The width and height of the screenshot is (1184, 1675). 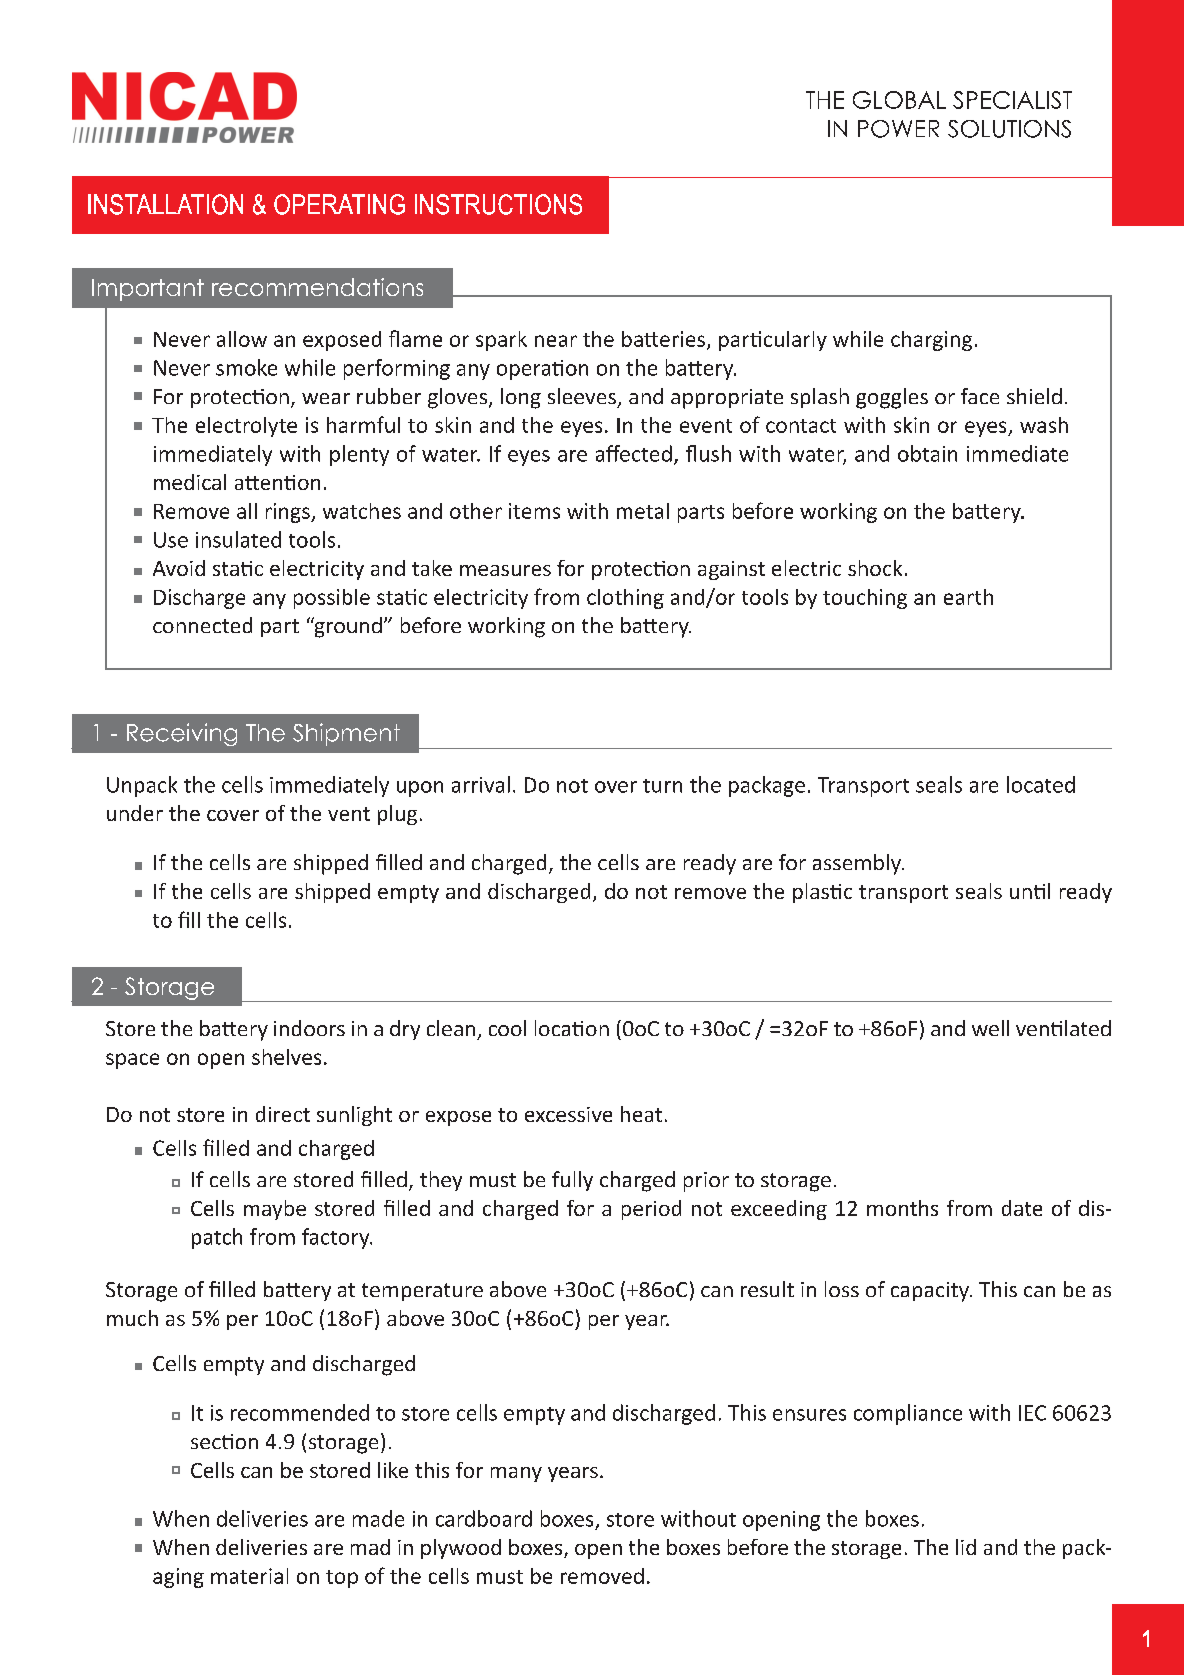 I want to click on well, so click(x=990, y=1028).
